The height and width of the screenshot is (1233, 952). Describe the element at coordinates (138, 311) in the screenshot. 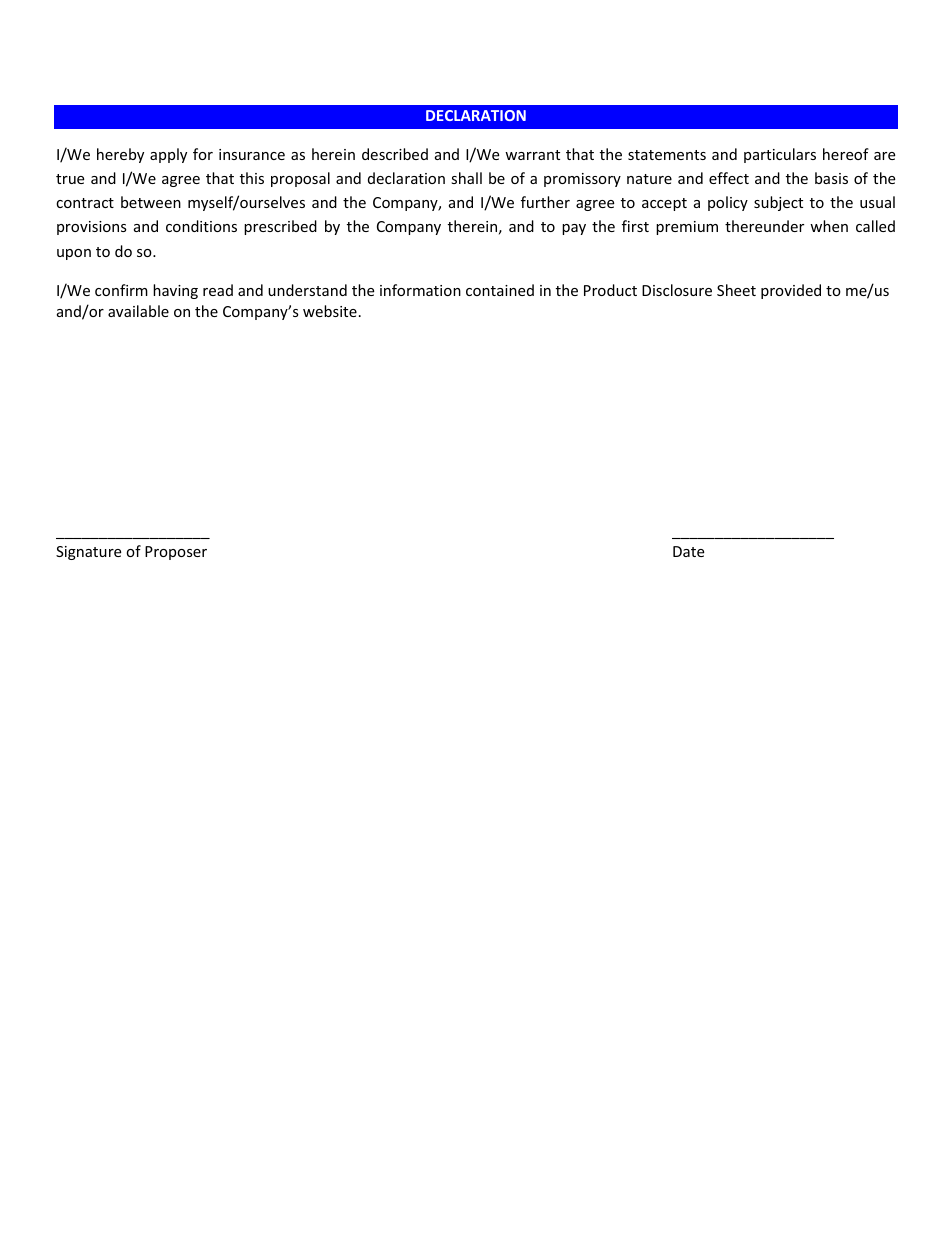

I see `available` at that location.
